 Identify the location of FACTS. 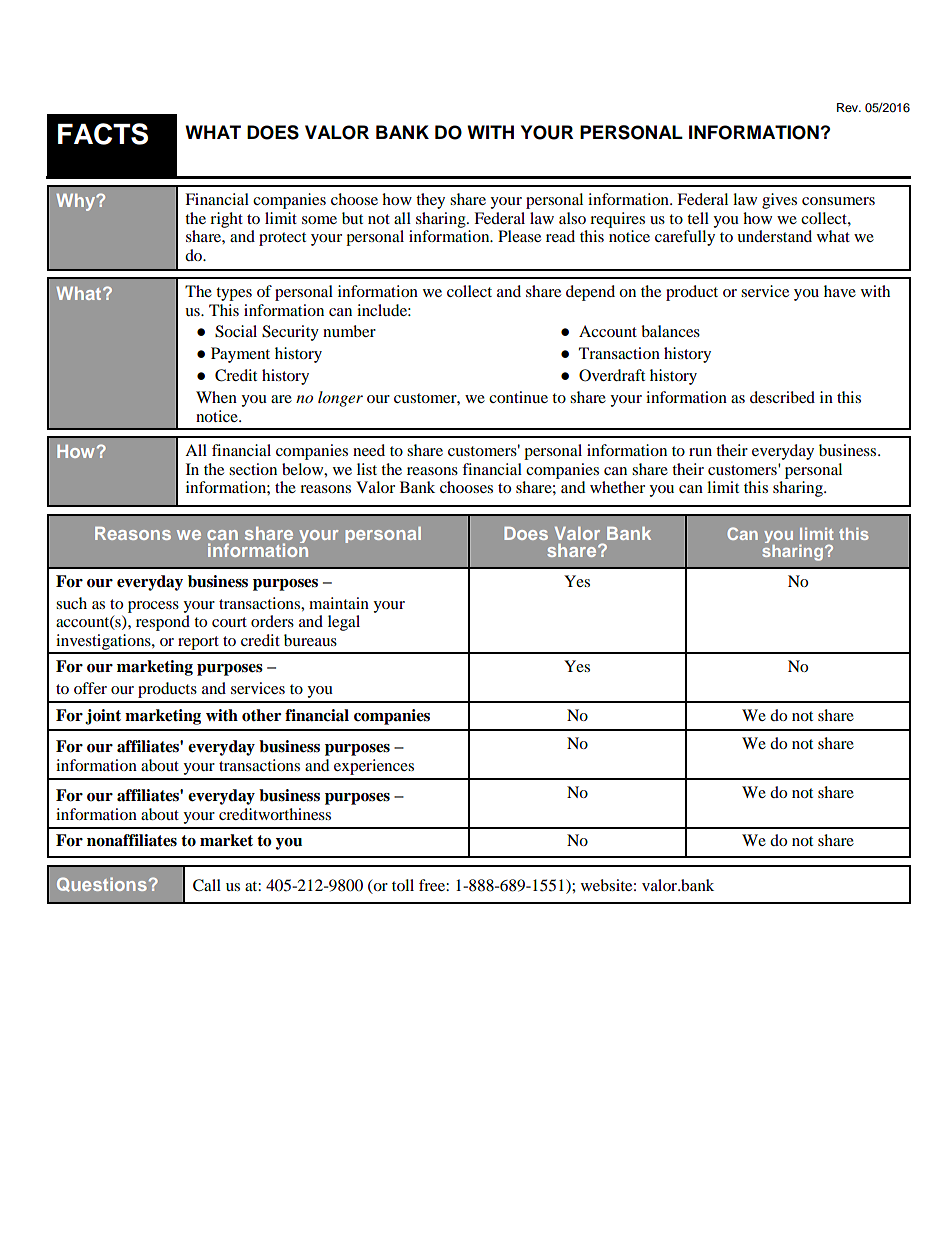
(103, 134).
